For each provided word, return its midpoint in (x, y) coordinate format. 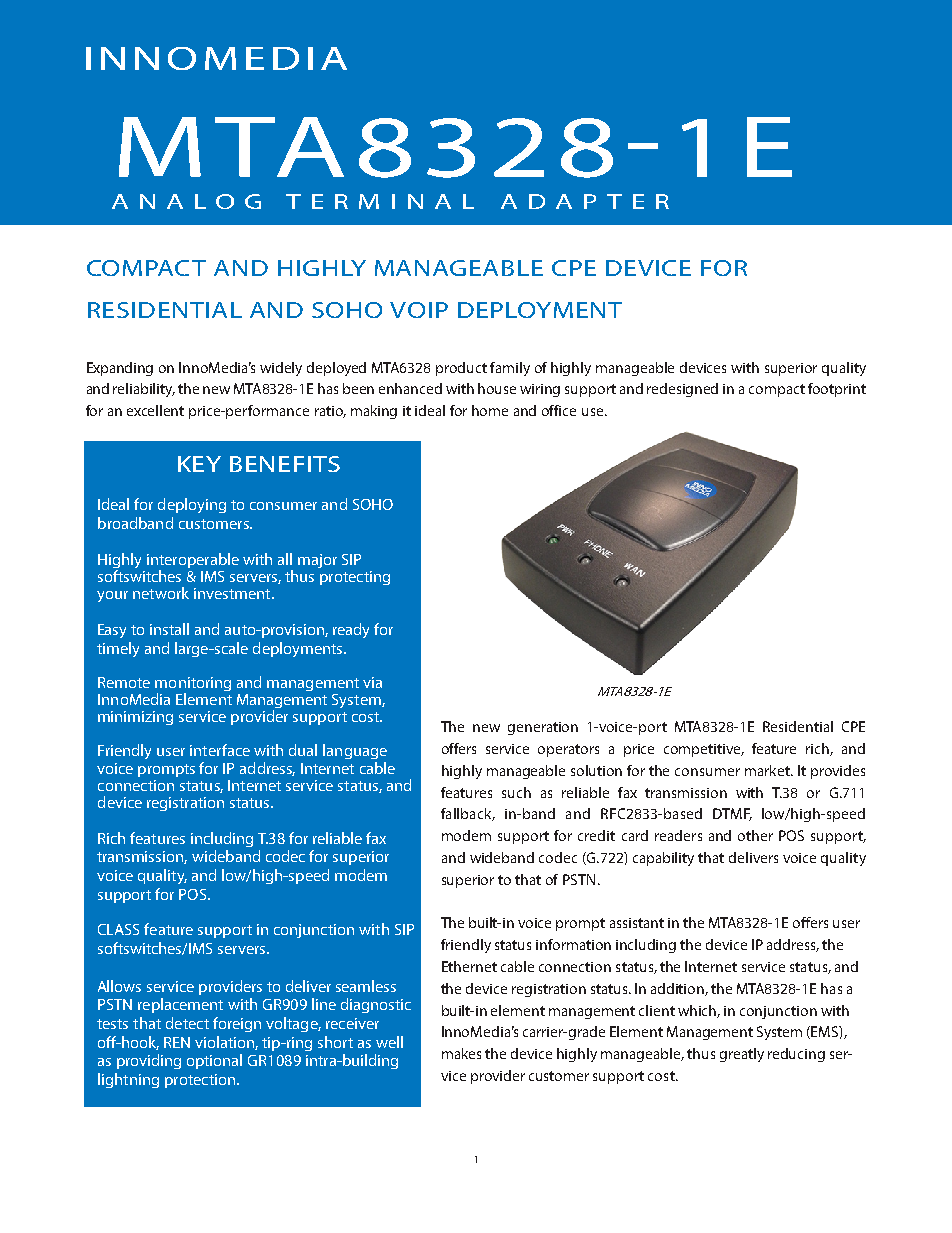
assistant (637, 923)
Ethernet (469, 966)
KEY (199, 464)
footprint (837, 390)
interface (220, 750)
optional (214, 1061)
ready (351, 630)
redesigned (682, 390)
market (768, 770)
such (516, 792)
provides (838, 772)
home (490, 410)
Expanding (120, 369)
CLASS (118, 929)
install (169, 629)
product (461, 369)
